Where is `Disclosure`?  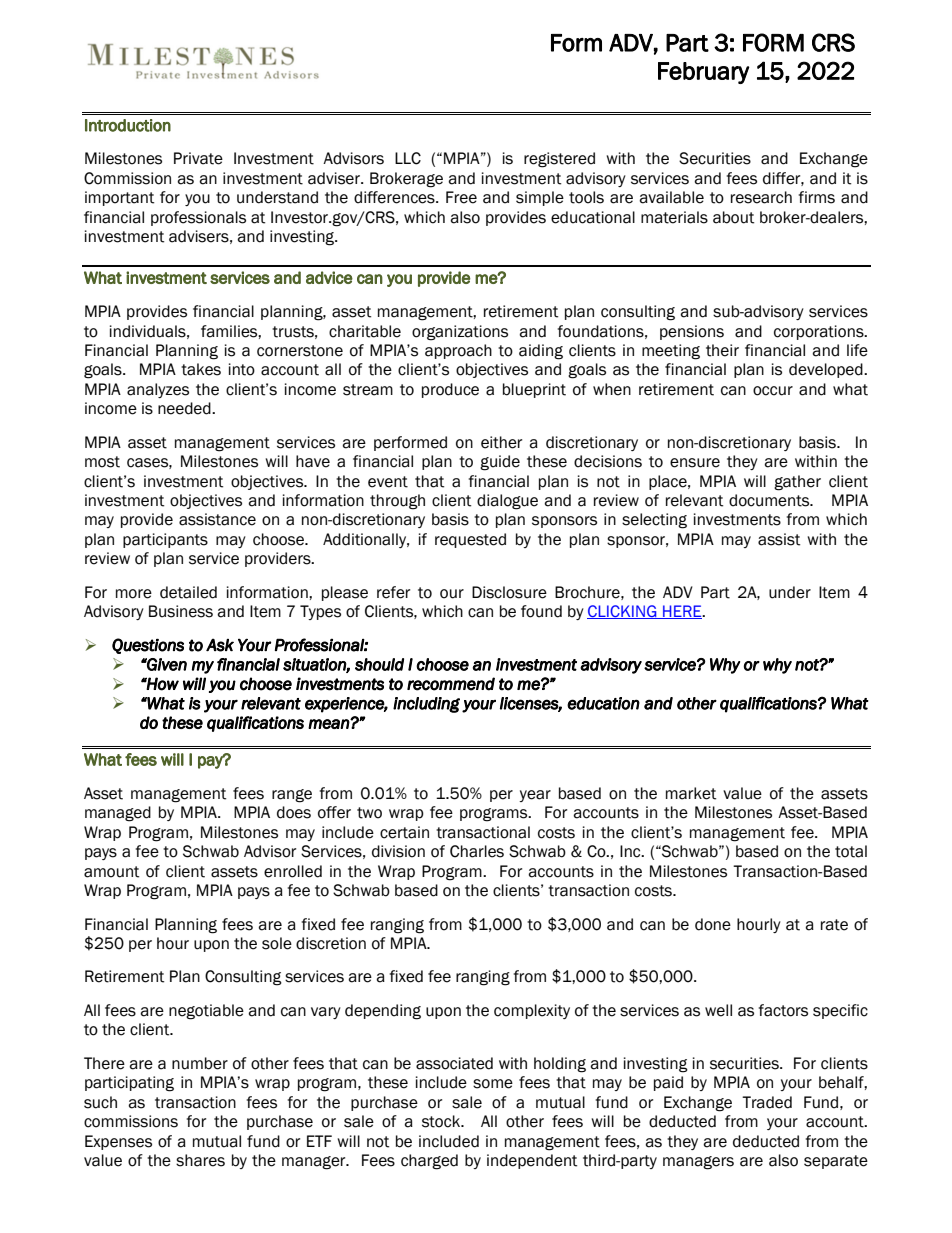 Disclosure is located at coordinates (509, 592).
